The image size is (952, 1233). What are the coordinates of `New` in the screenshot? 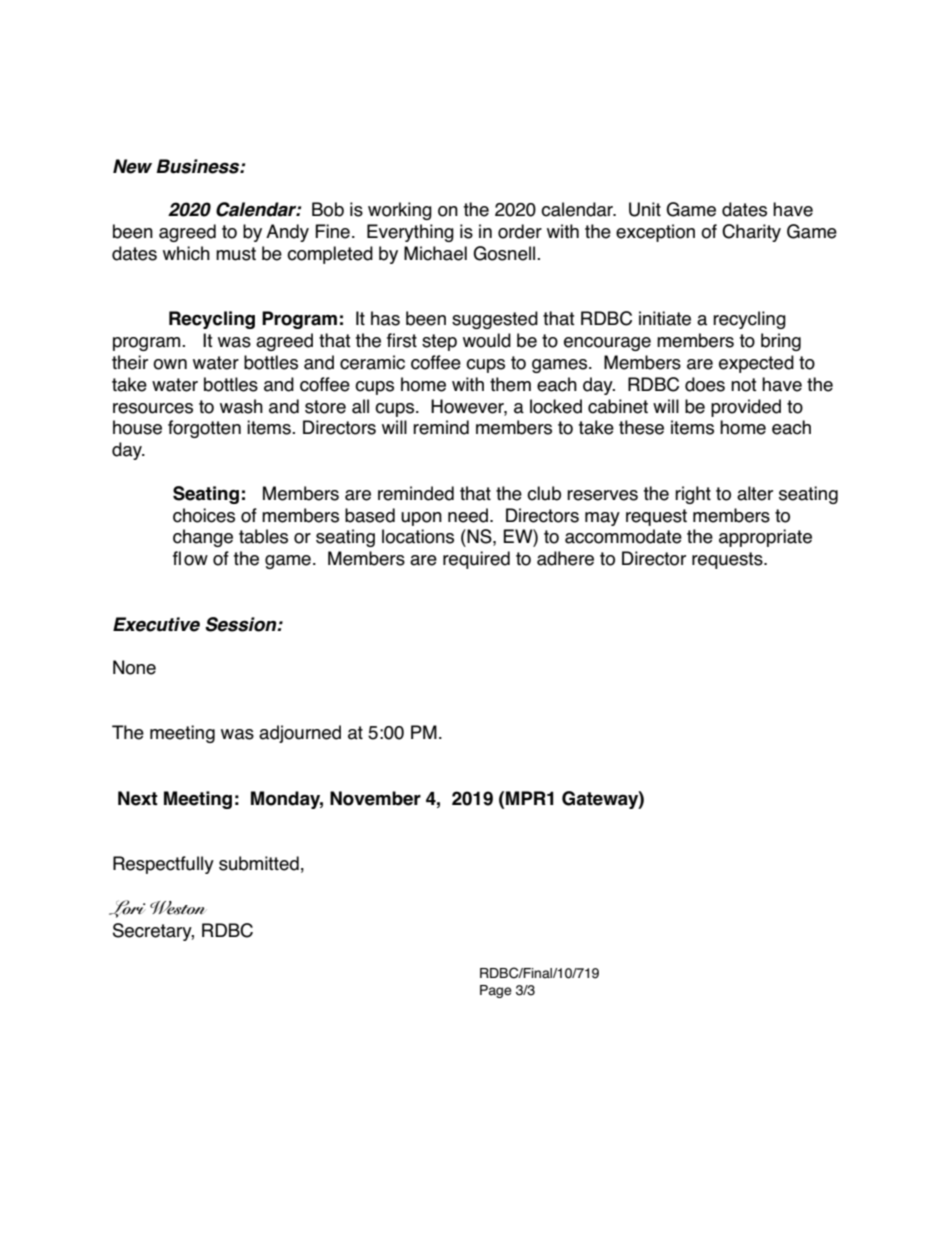 It's located at (132, 166).
